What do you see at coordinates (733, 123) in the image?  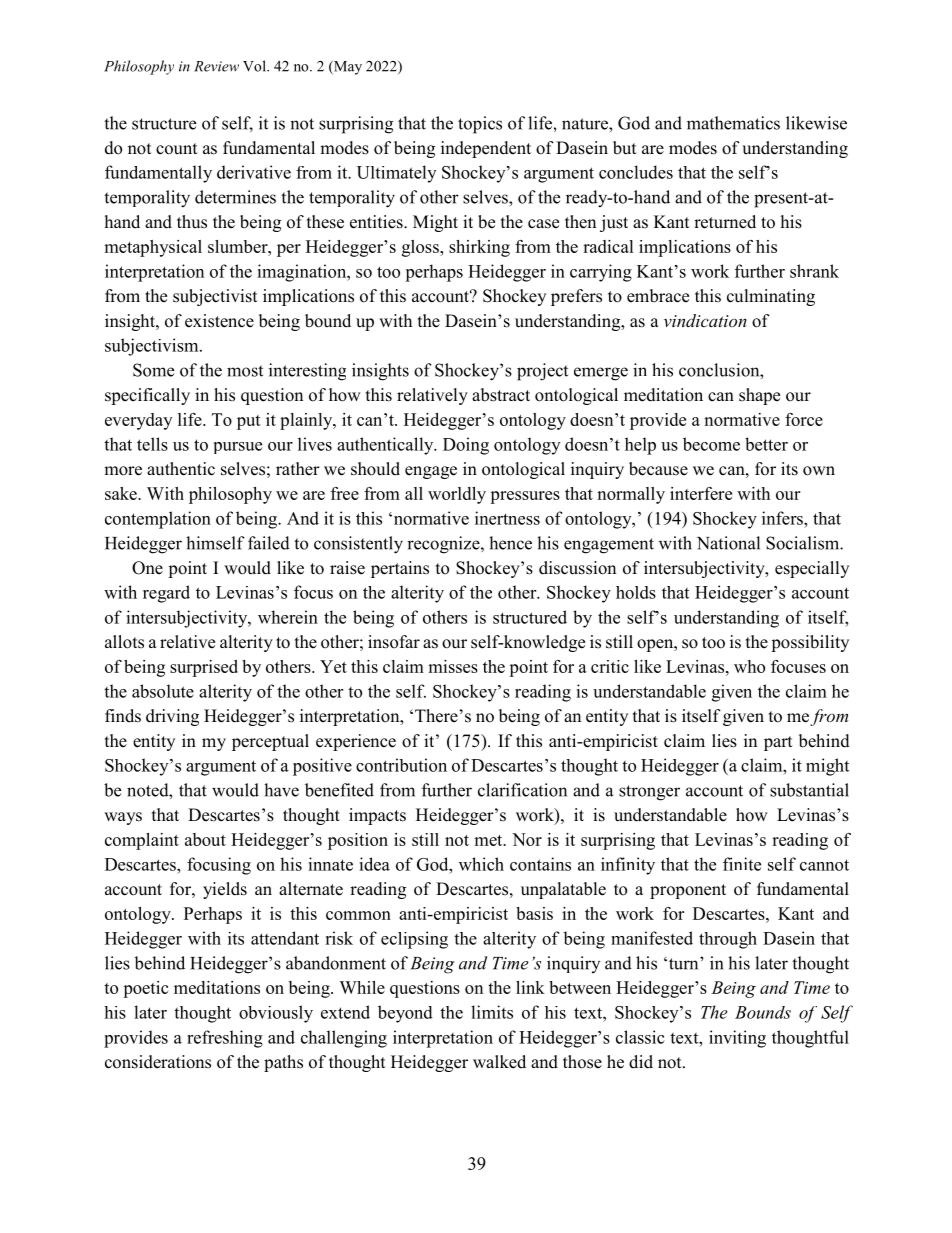 I see `mathematics` at bounding box center [733, 123].
